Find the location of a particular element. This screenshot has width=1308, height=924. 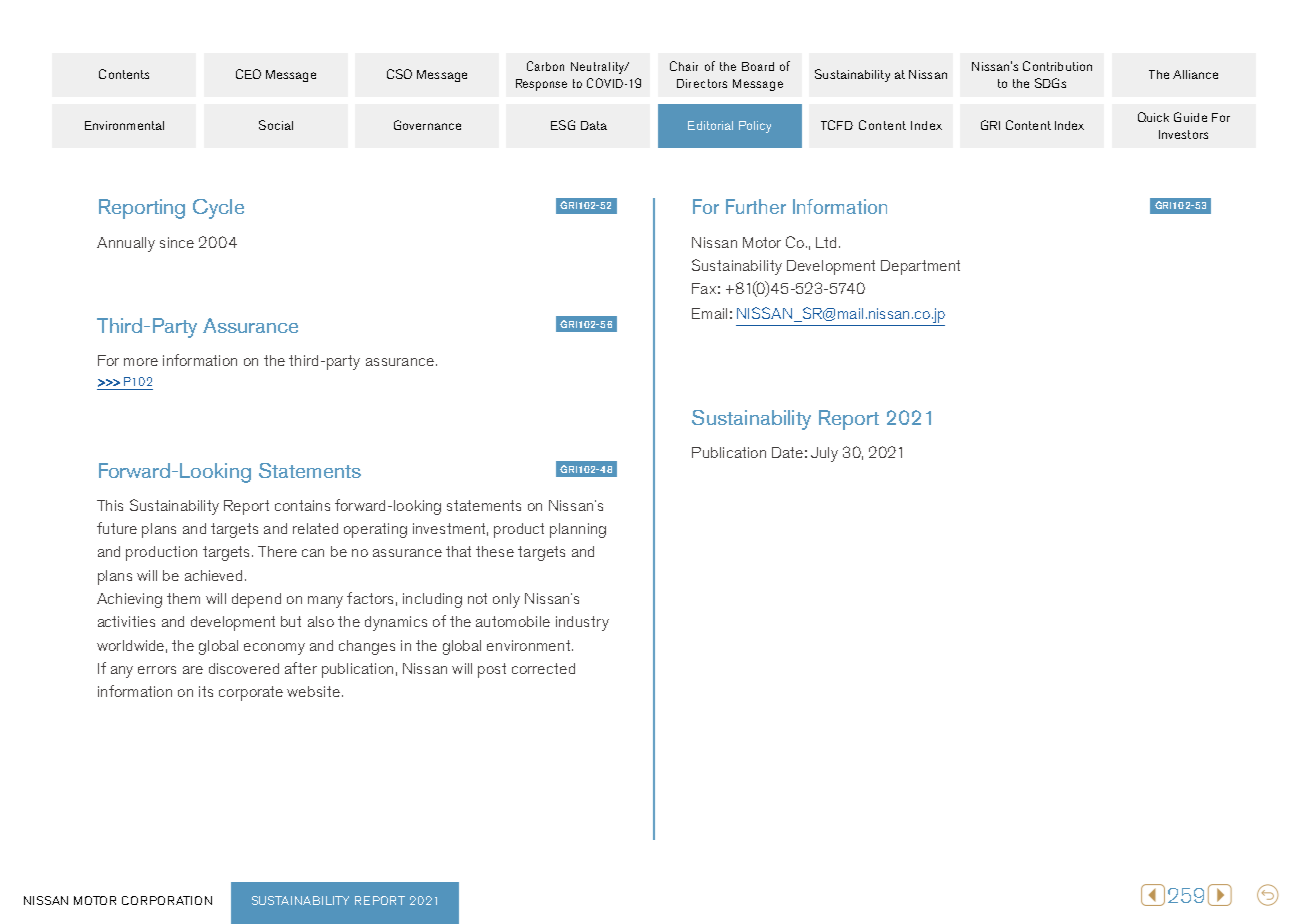

Directors is located at coordinates (702, 83).
